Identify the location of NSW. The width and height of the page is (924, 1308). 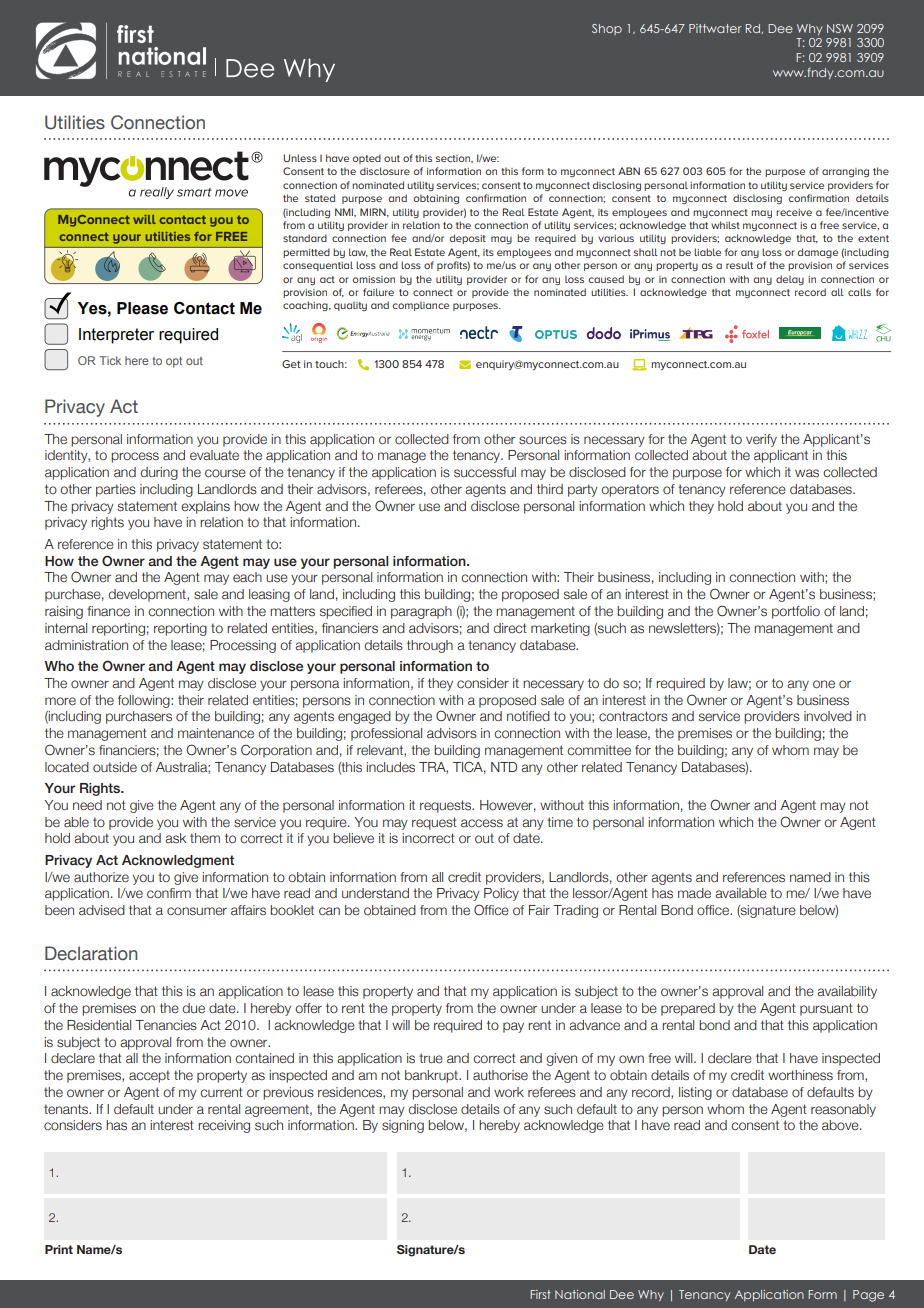
(840, 28).
